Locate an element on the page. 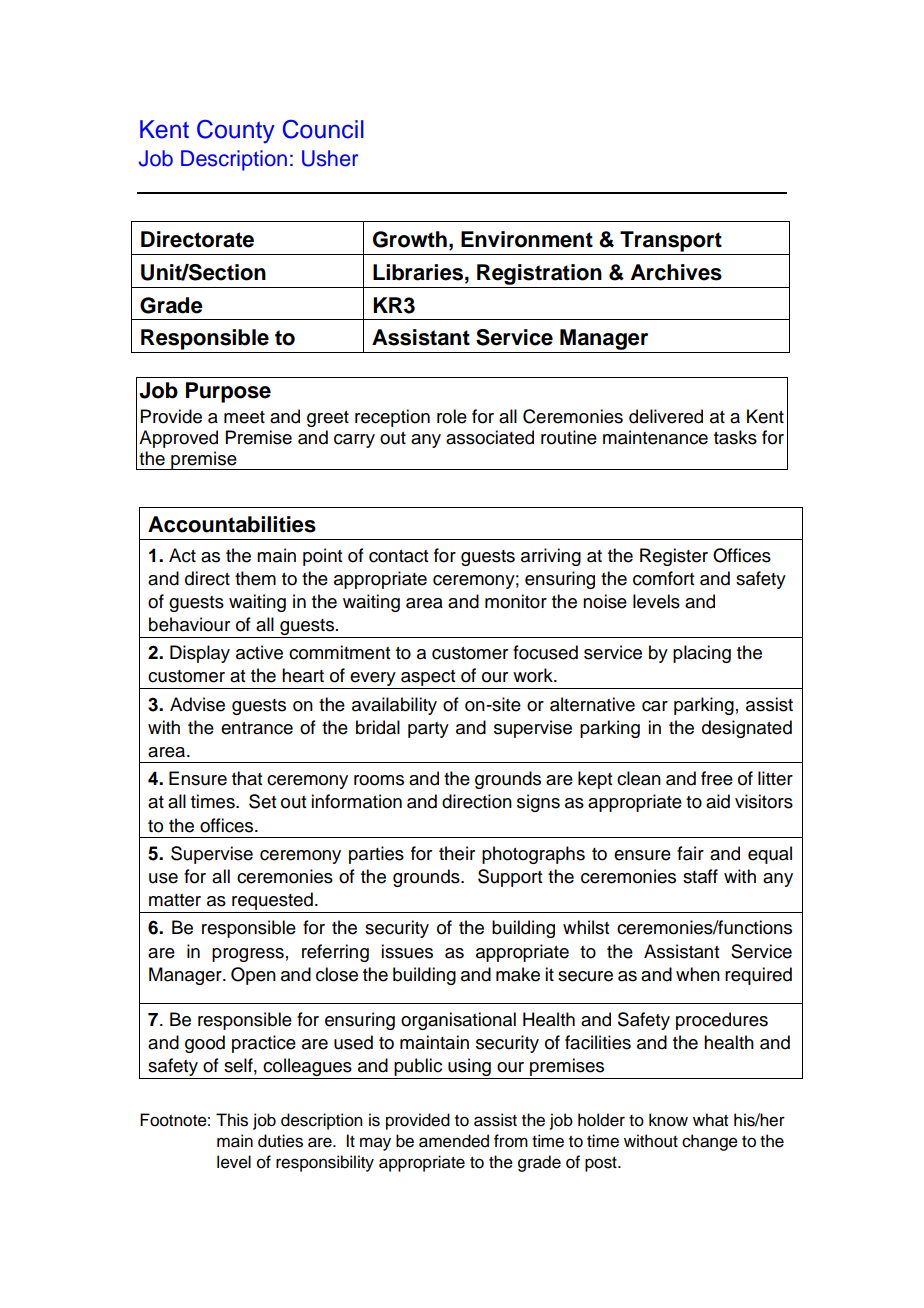 The height and width of the page is (1308, 924). Support is located at coordinates (510, 878).
